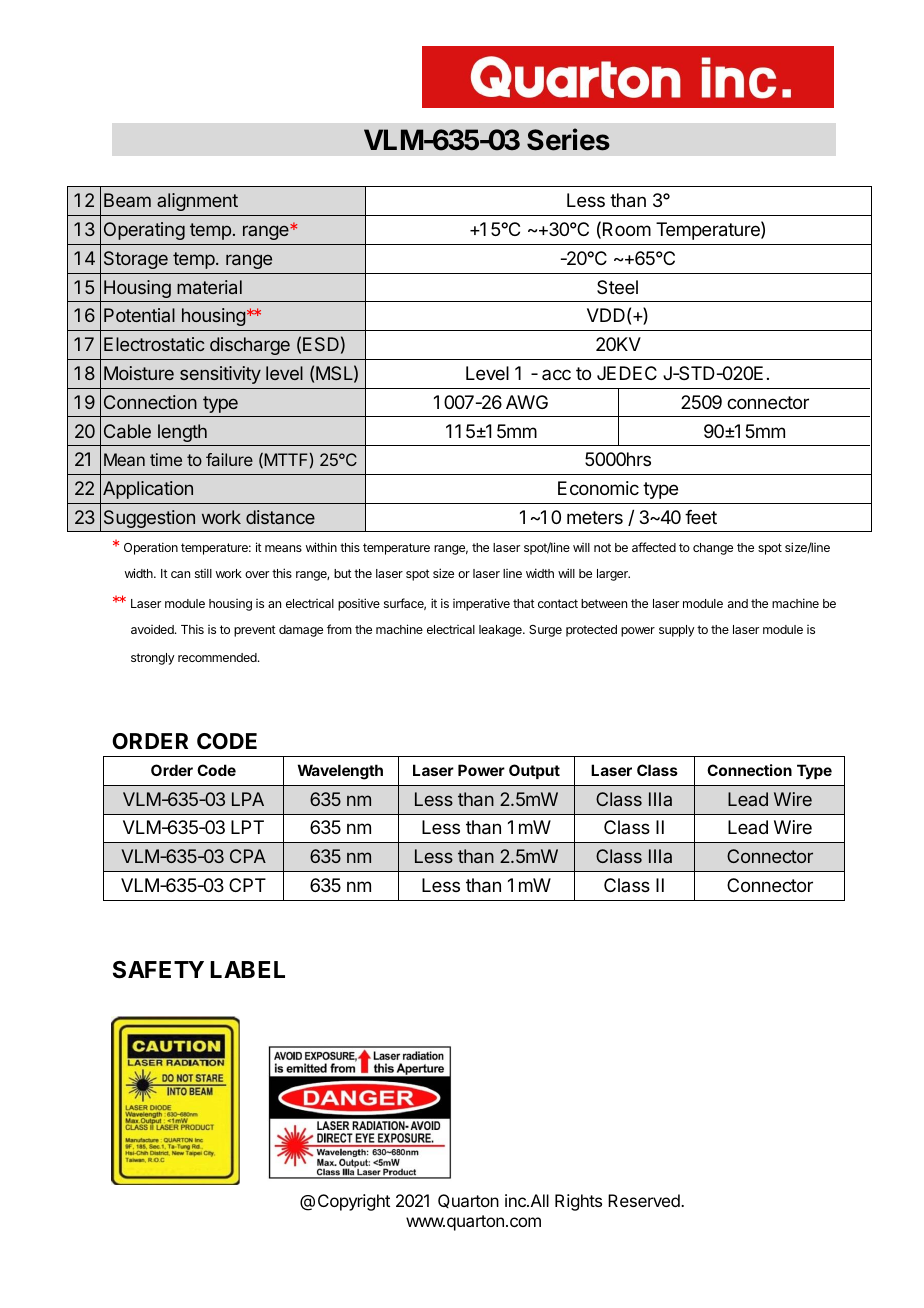 The image size is (924, 1308). What do you see at coordinates (354, 1202) in the image?
I see `Copyright` at bounding box center [354, 1202].
